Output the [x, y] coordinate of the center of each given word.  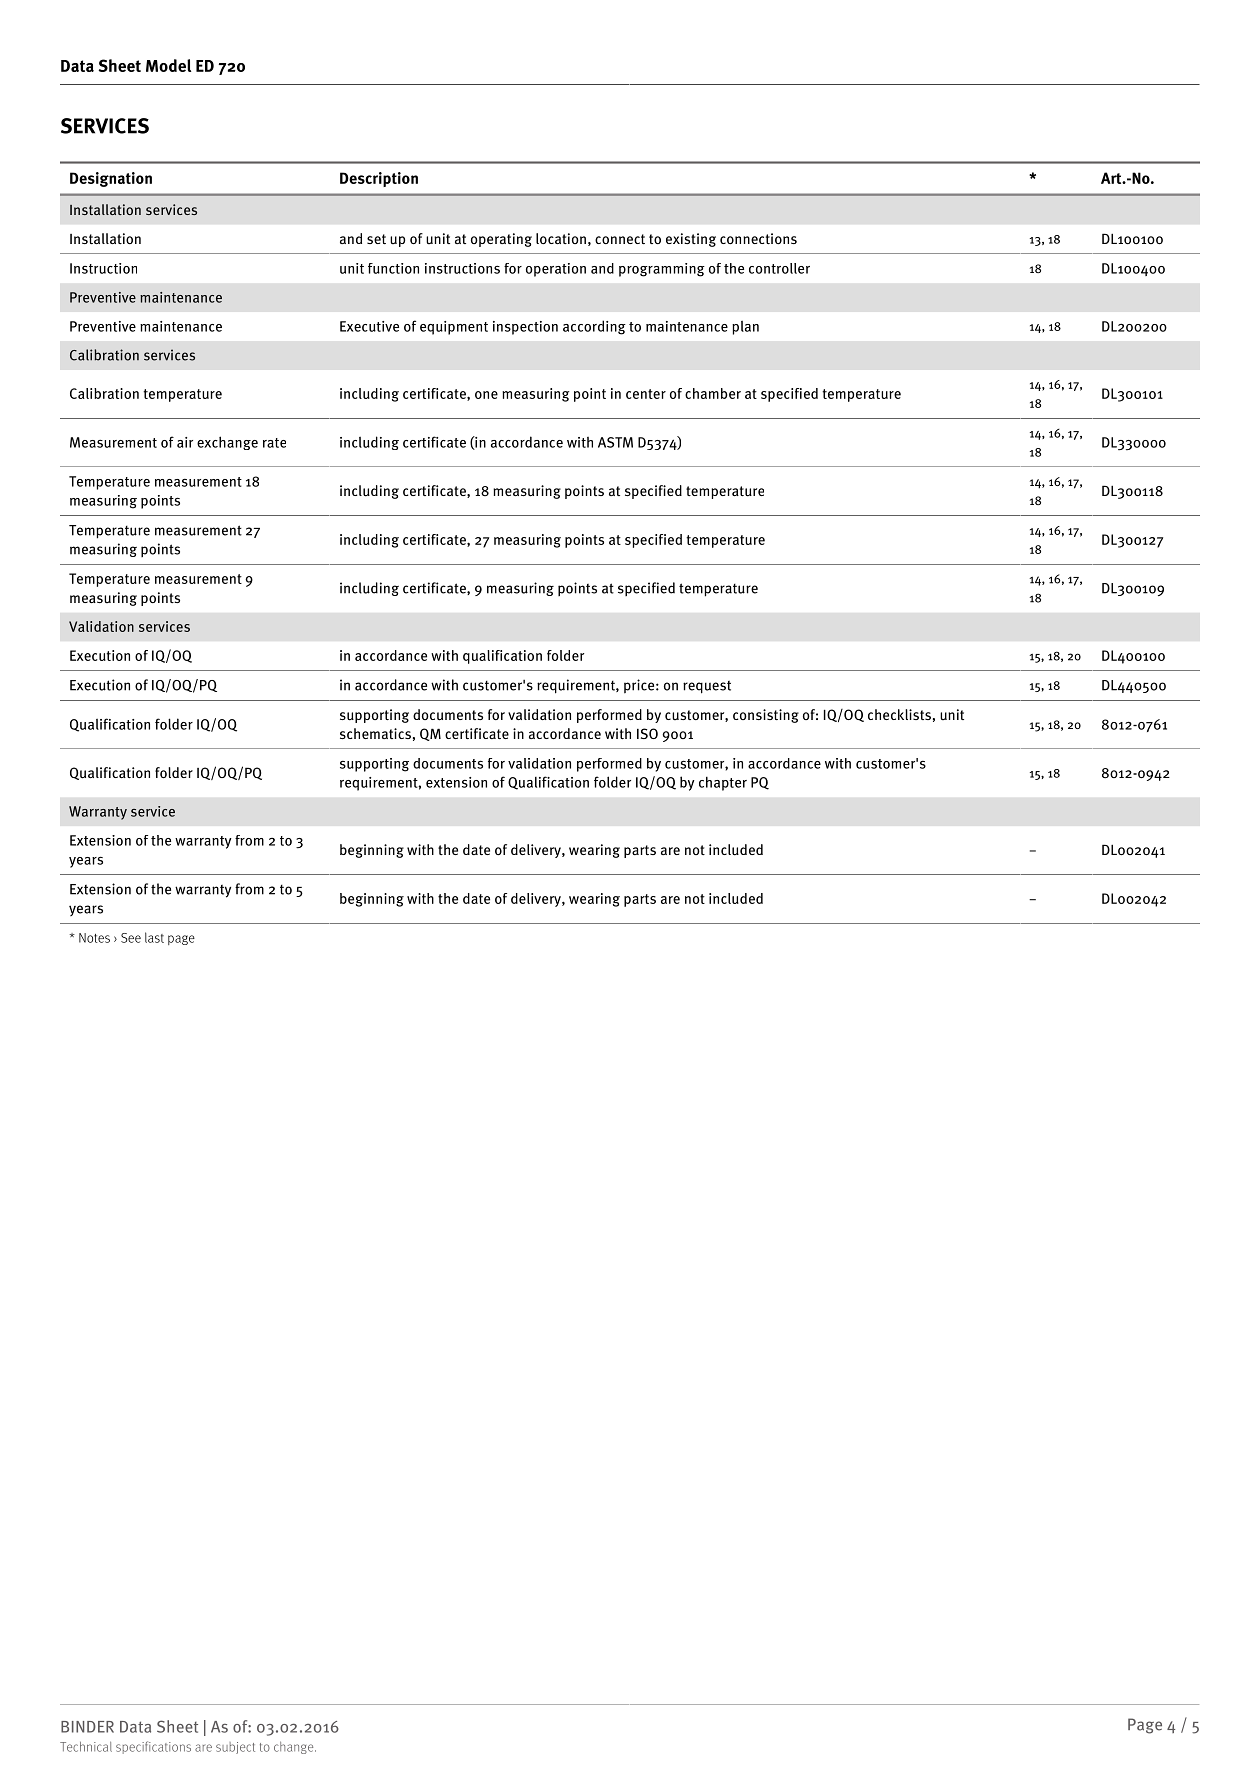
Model [168, 65]
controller [779, 268]
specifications [153, 1747]
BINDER [87, 1727]
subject [235, 1748]
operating [501, 240]
